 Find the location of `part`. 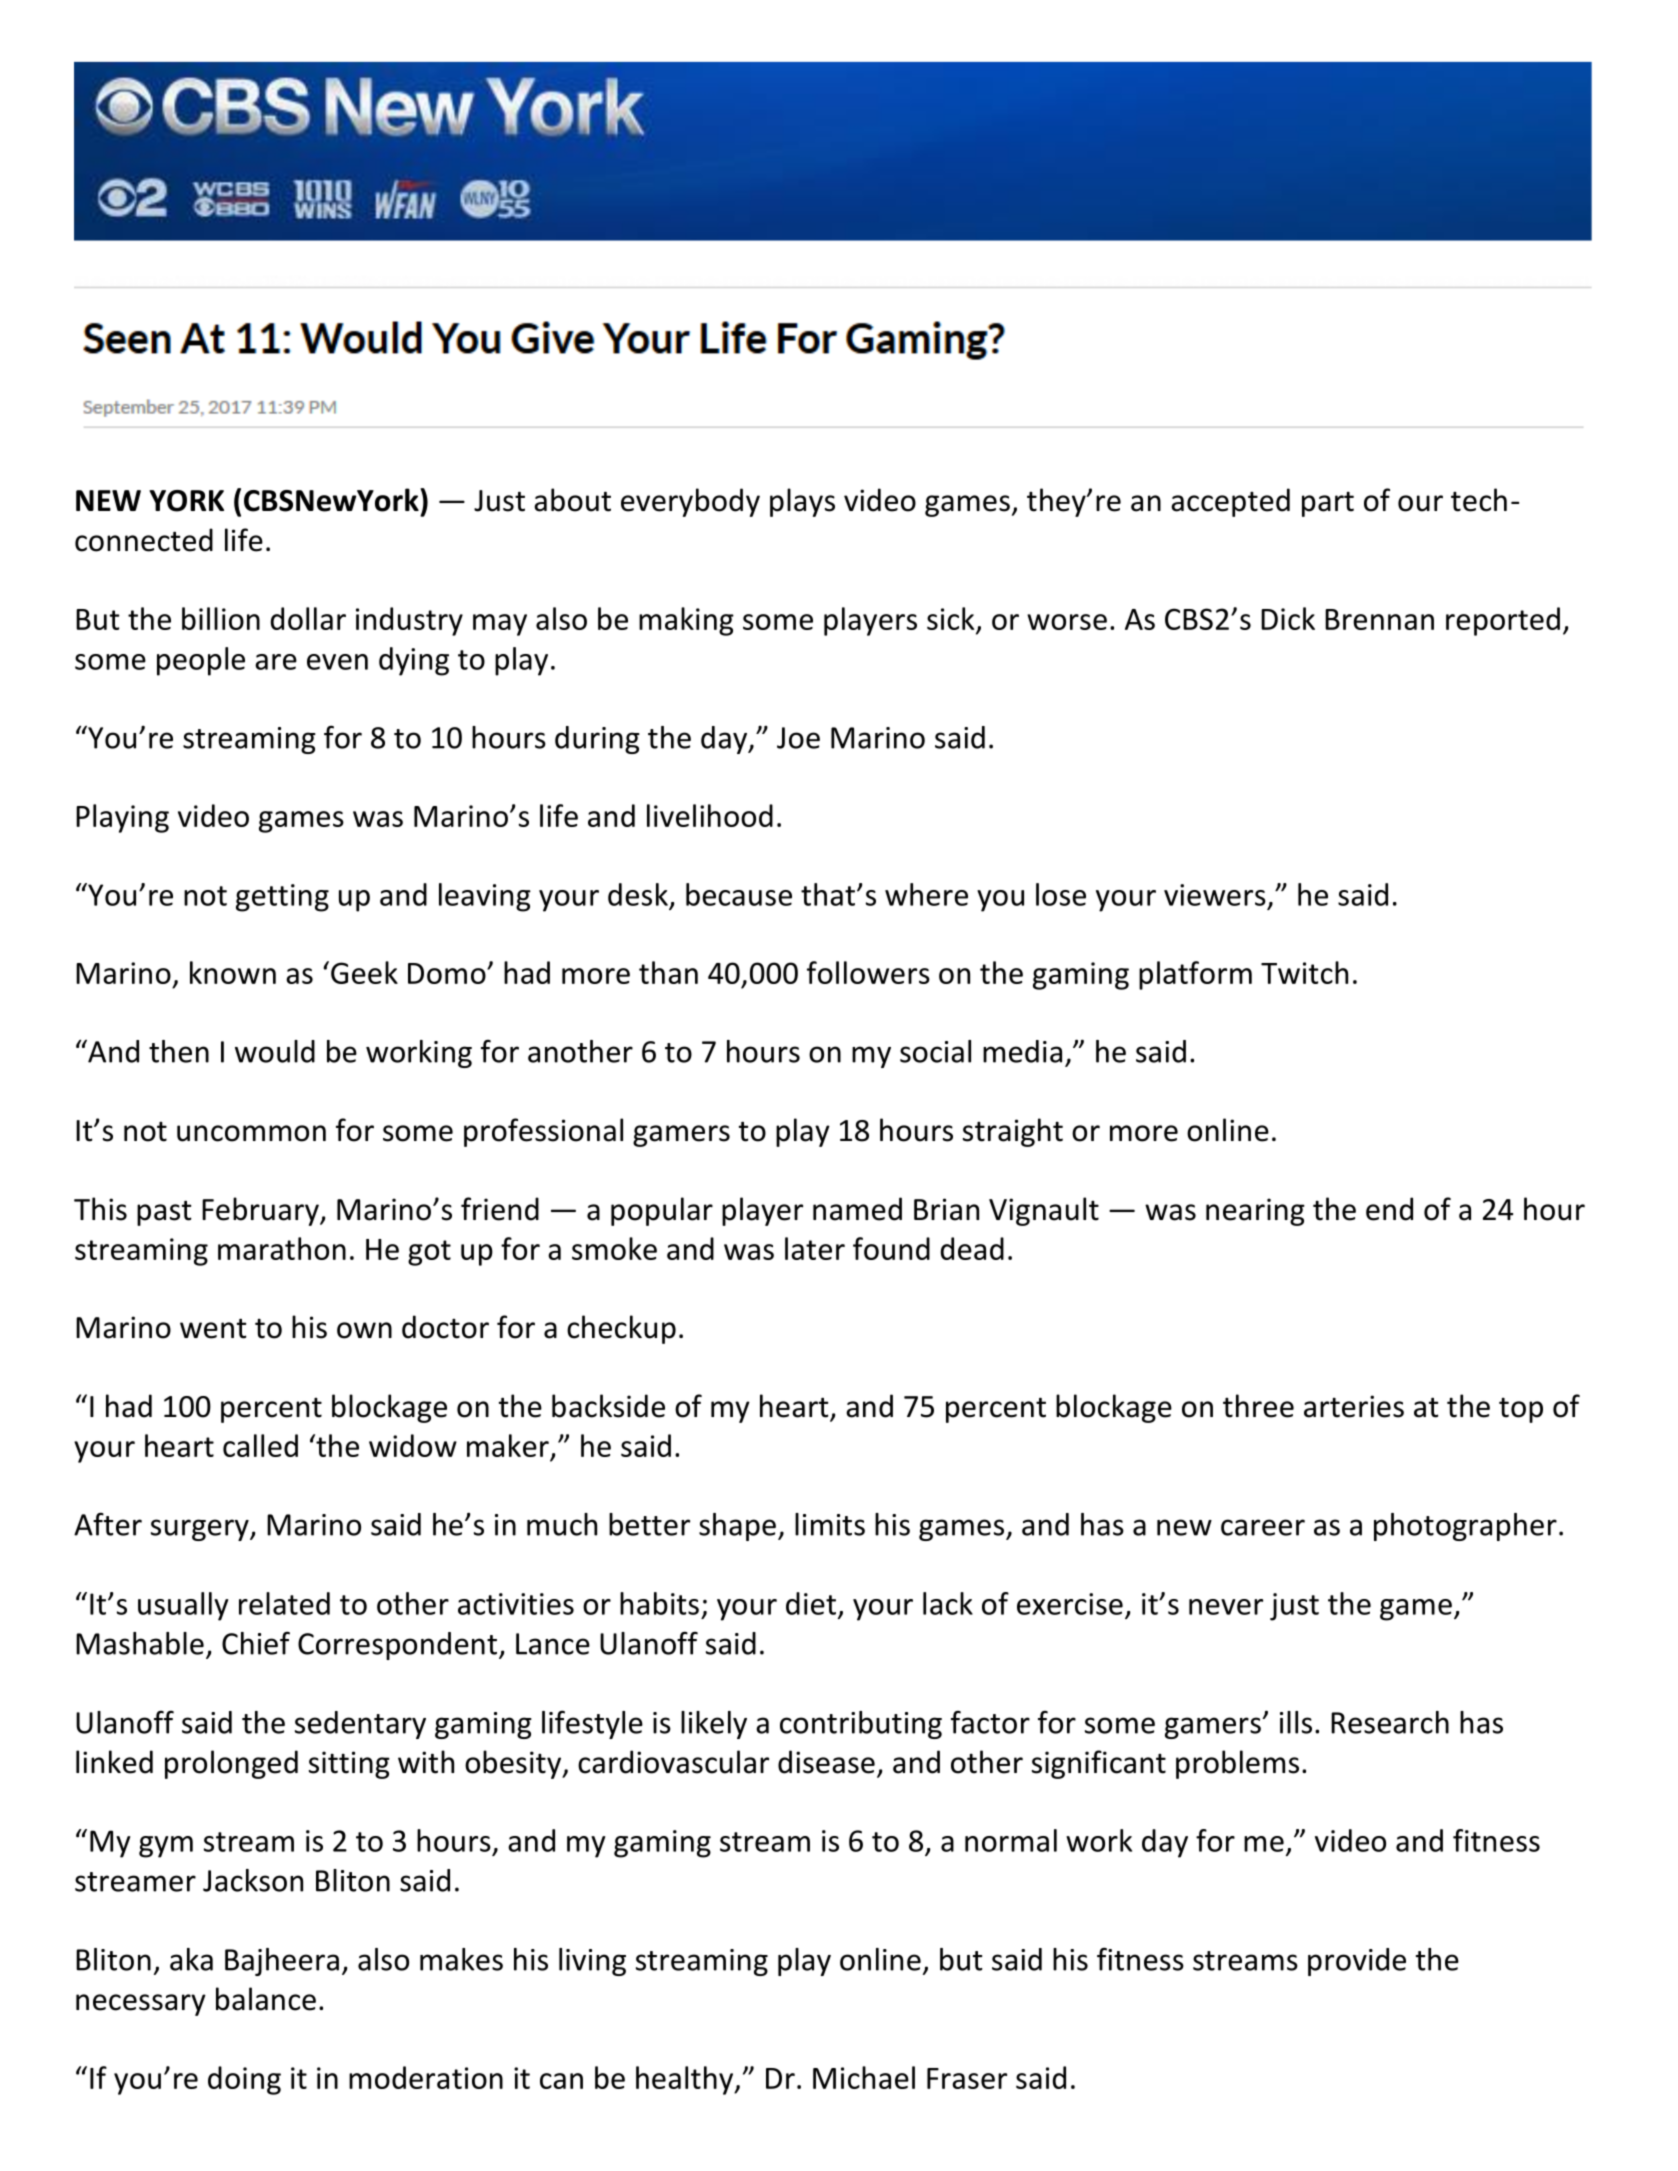

part is located at coordinates (1328, 504).
